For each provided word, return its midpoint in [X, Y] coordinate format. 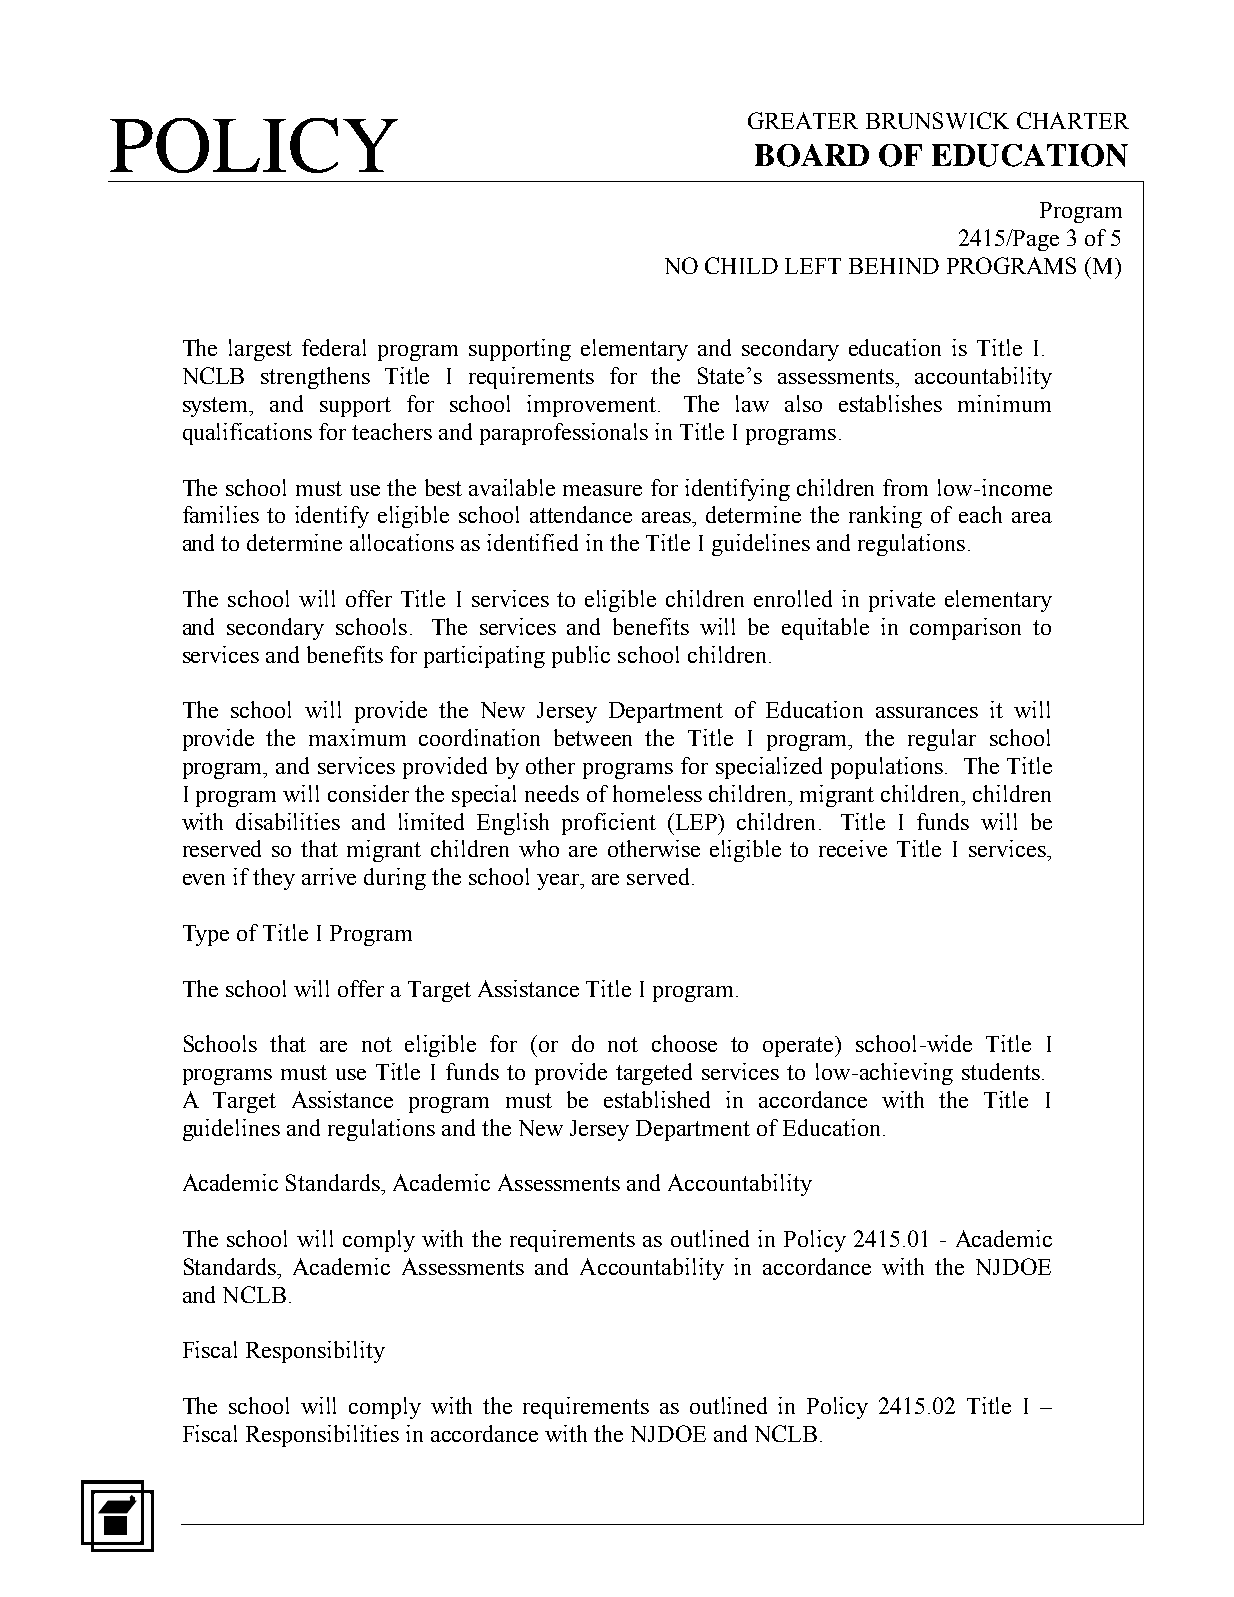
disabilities [288, 821]
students [1001, 1071]
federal [334, 347]
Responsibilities [322, 1436]
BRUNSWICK [937, 120]
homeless [657, 793]
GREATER [803, 120]
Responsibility [315, 1352]
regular [942, 740]
